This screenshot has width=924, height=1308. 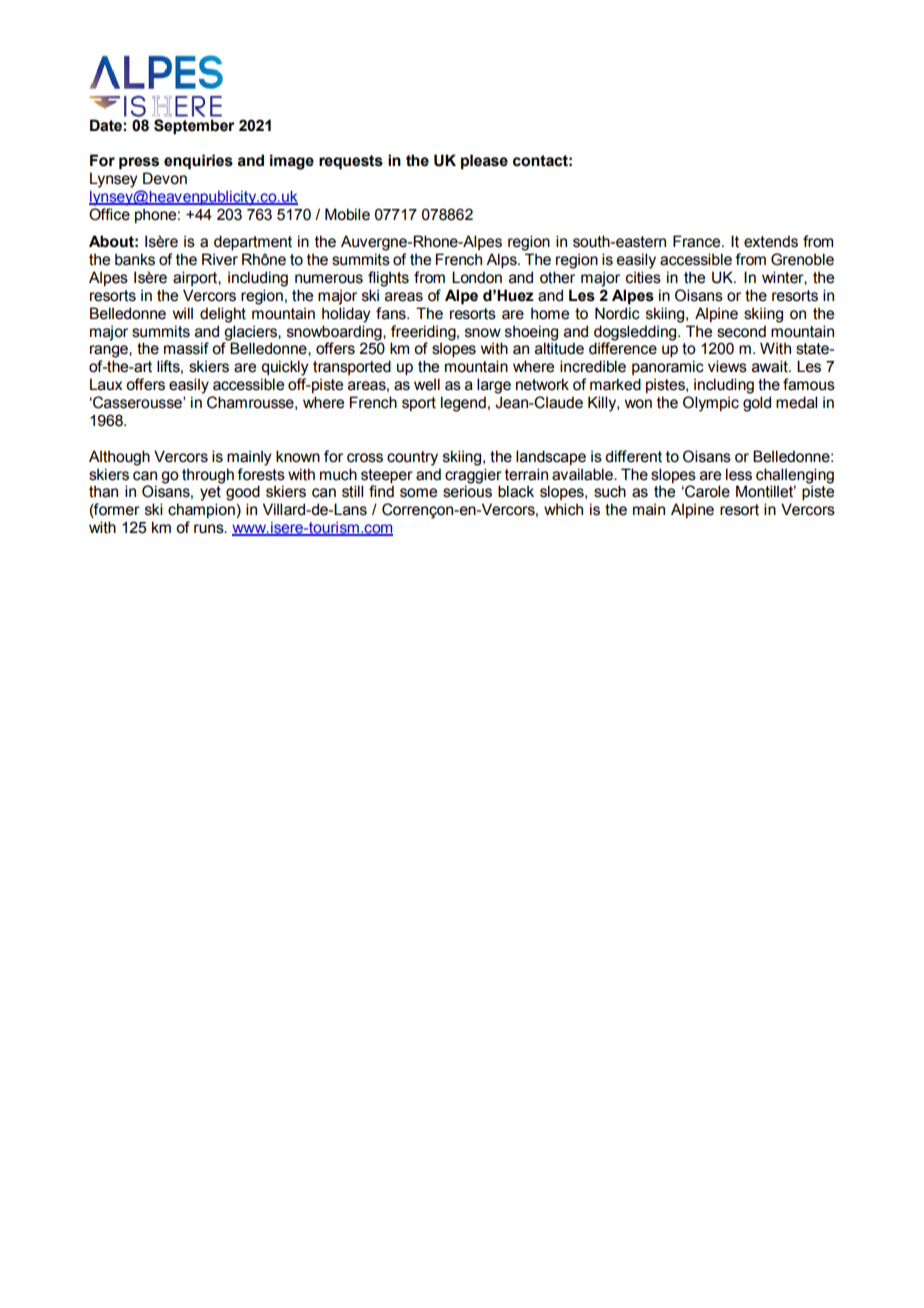 I want to click on such, so click(x=610, y=491).
